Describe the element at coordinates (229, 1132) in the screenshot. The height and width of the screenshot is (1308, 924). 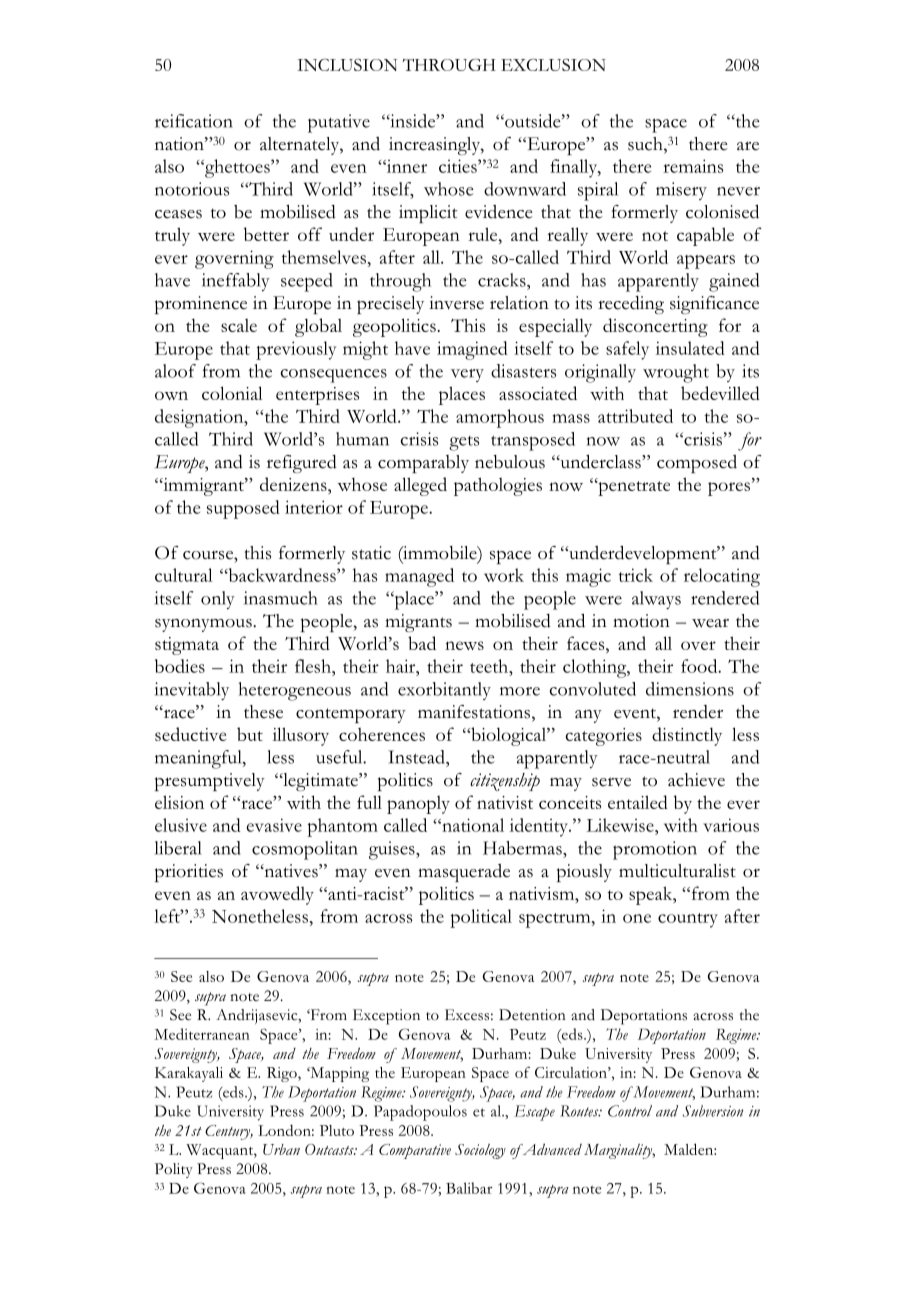
I see `Century` at that location.
